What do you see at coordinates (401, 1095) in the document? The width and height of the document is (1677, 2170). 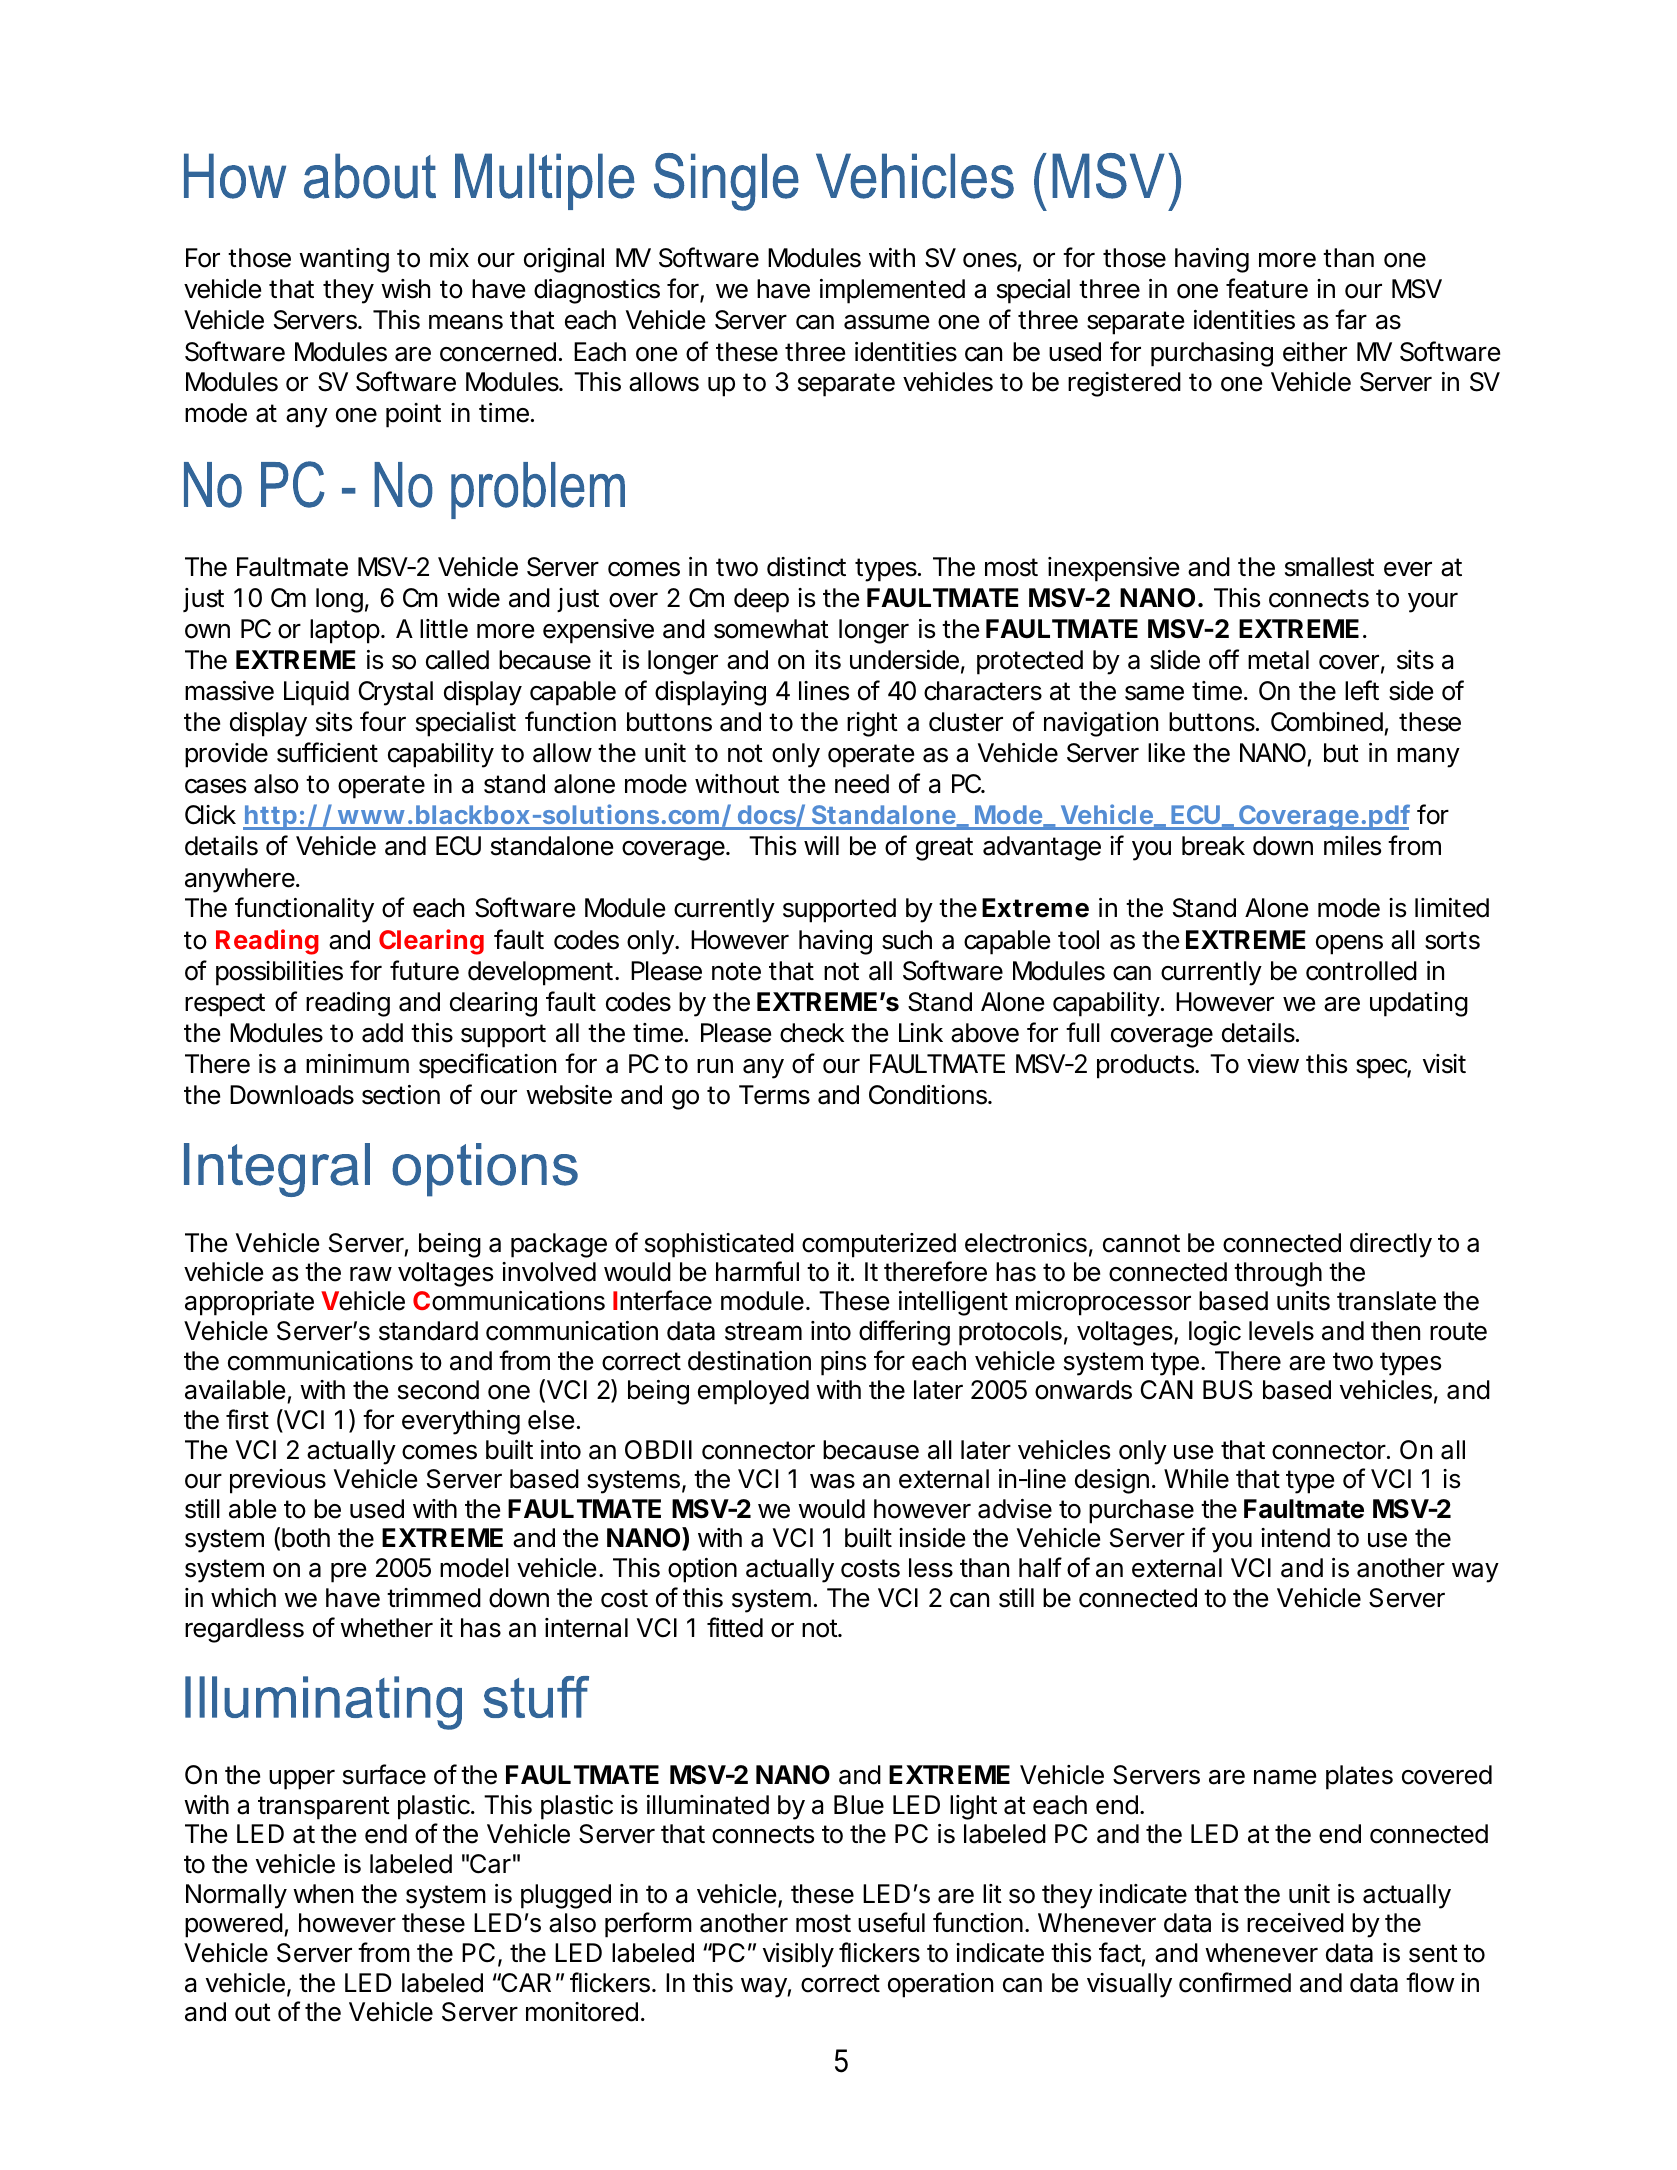 I see `section` at bounding box center [401, 1095].
